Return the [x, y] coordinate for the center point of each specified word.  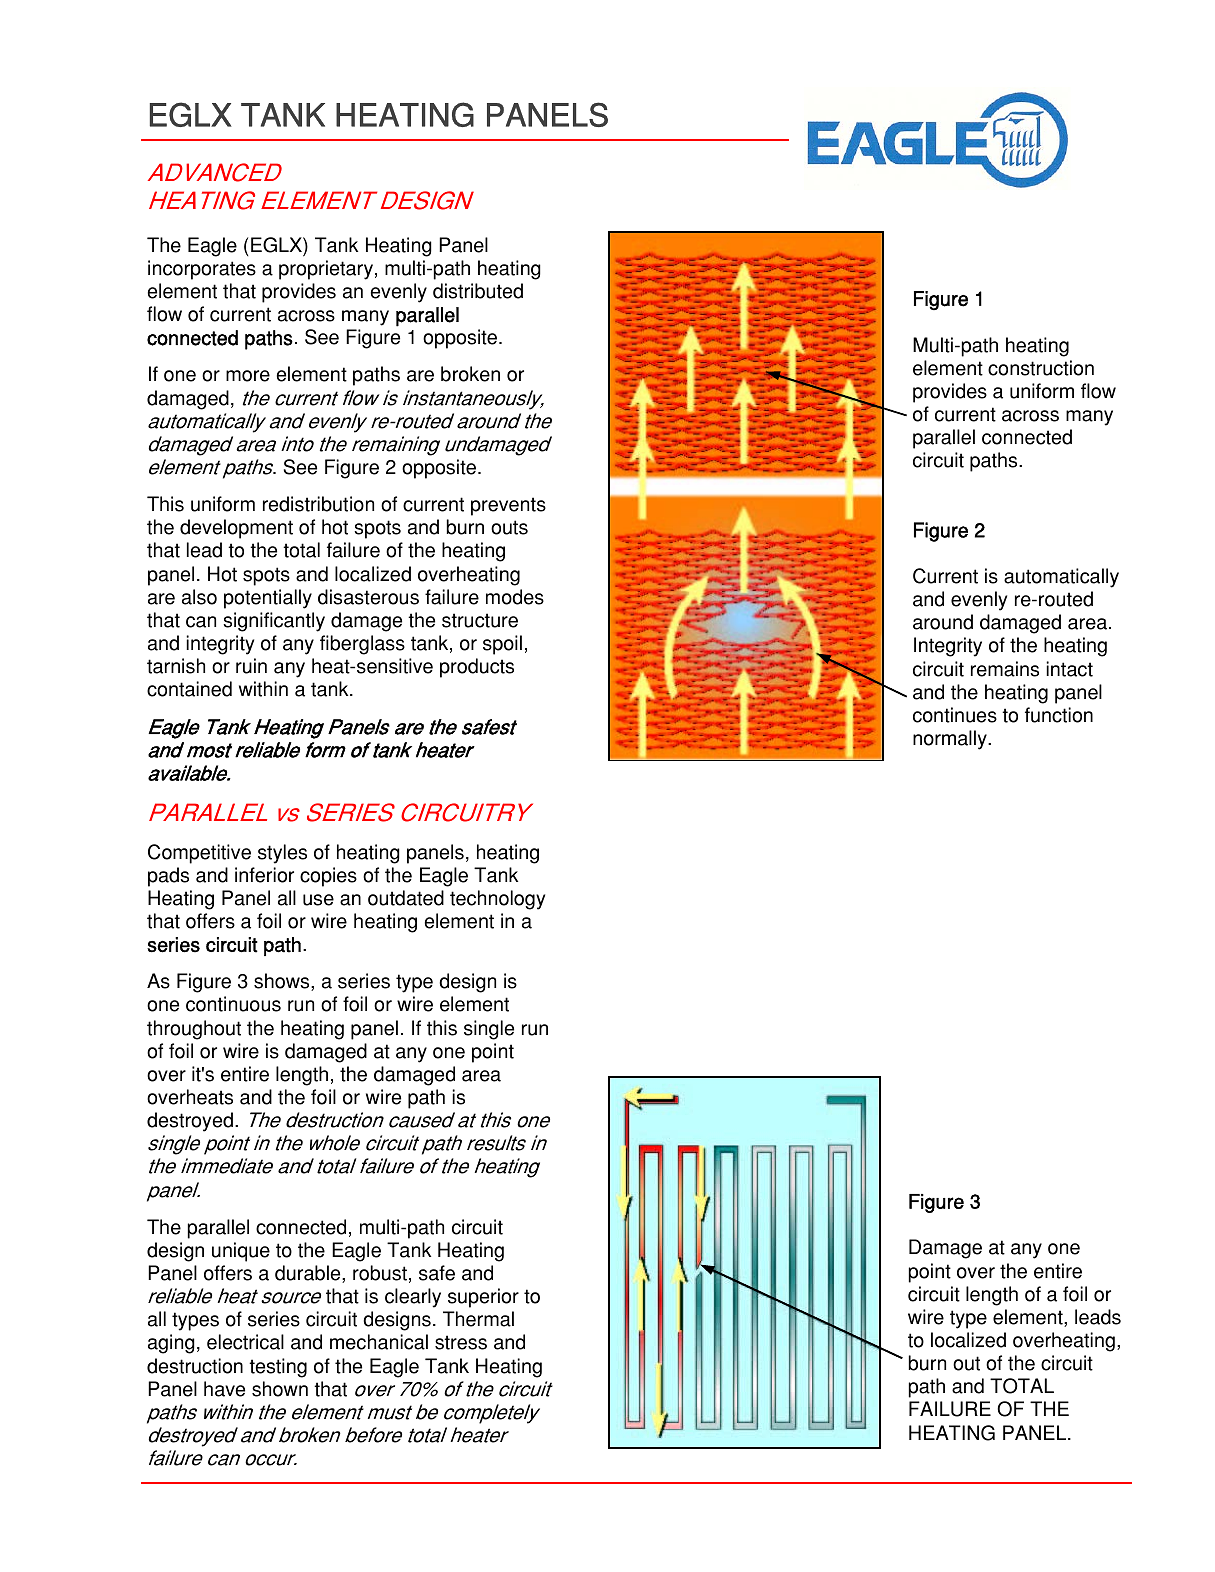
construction [1041, 368]
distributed [478, 291]
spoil [502, 645]
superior [483, 1298]
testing [278, 1368]
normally [951, 740]
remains [1005, 669]
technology [497, 900]
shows [283, 982]
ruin [251, 666]
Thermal [478, 1319]
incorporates [202, 270]
